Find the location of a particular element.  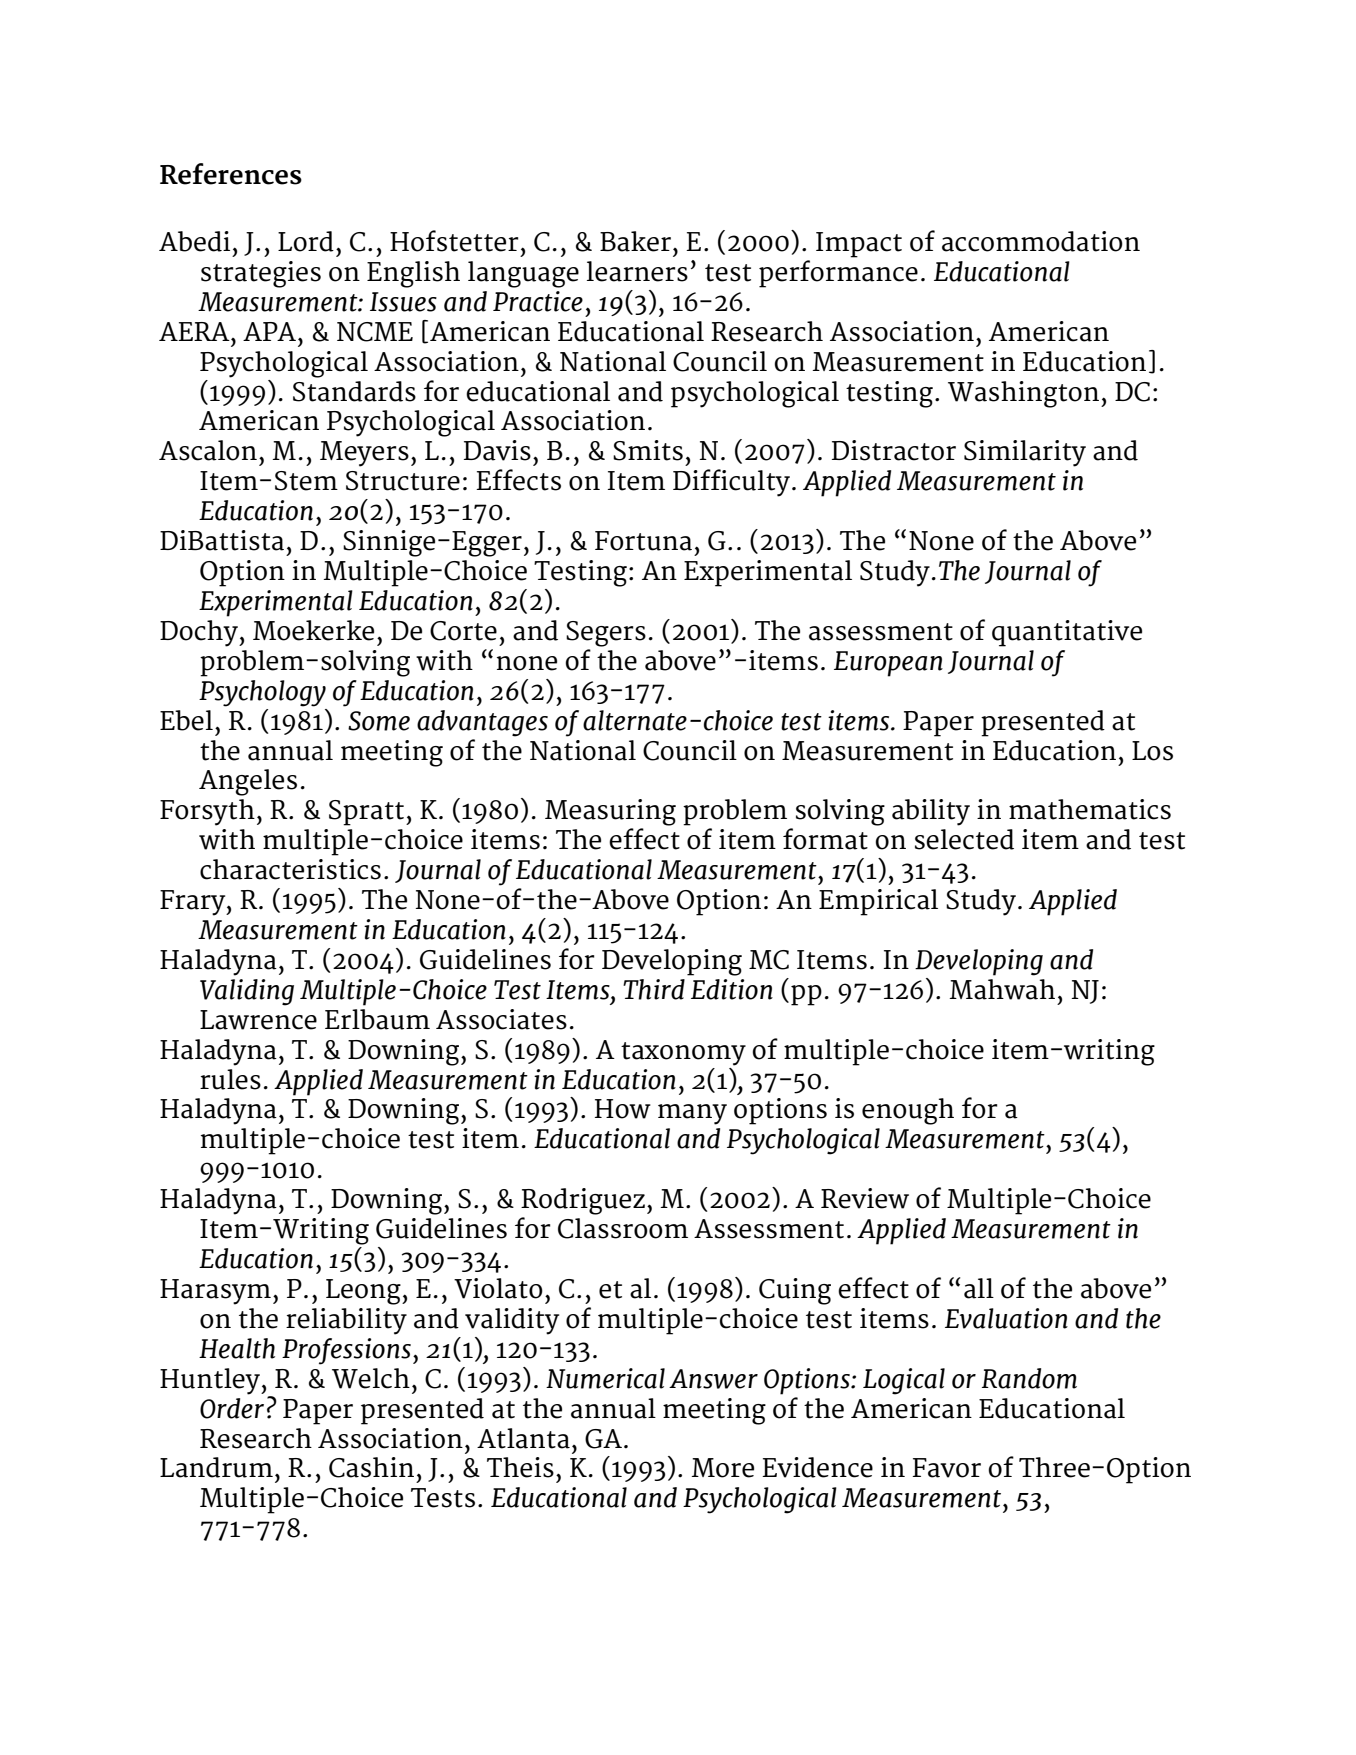

Psychology is located at coordinates (262, 693).
